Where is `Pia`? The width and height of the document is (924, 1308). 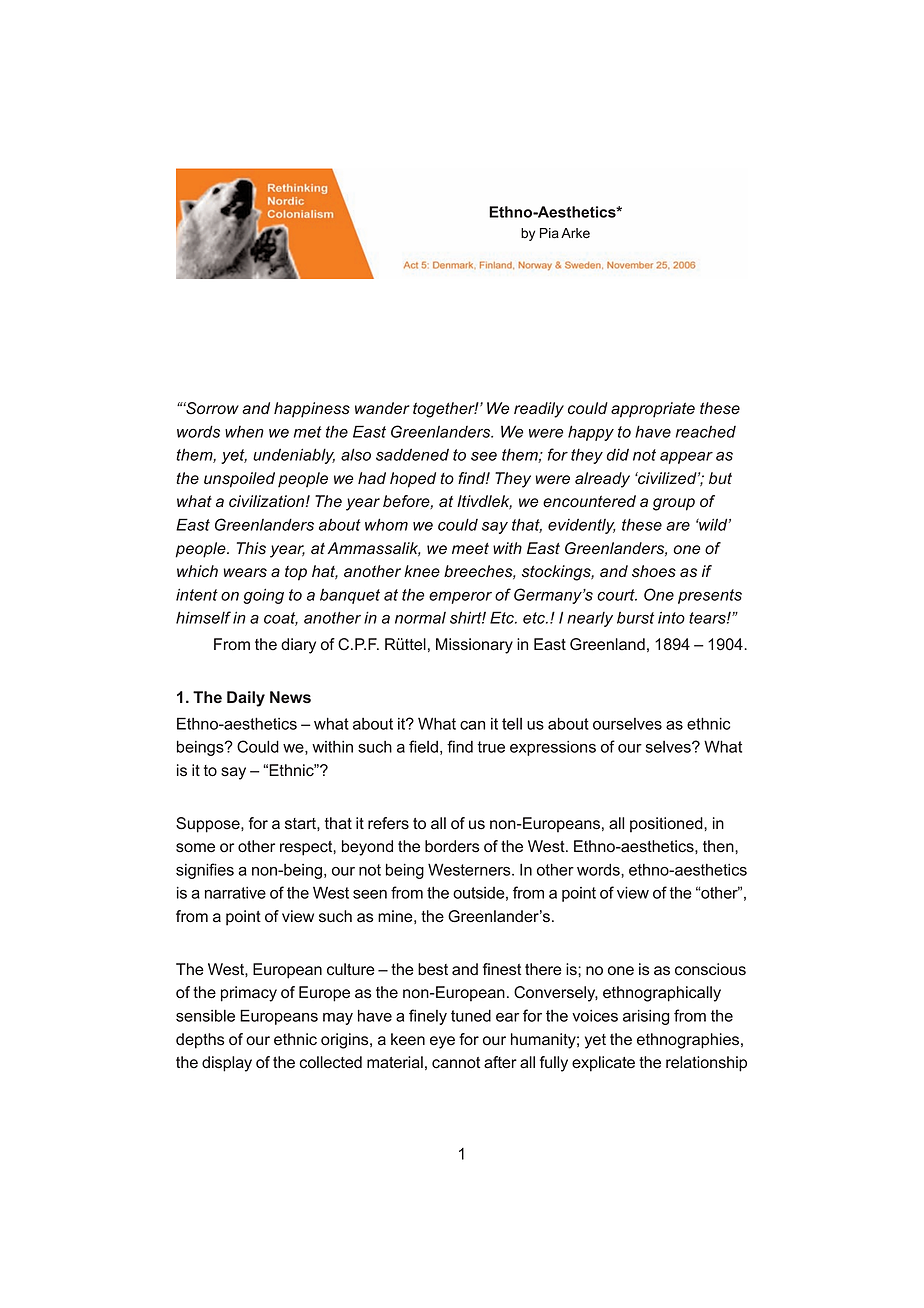 Pia is located at coordinates (549, 233).
